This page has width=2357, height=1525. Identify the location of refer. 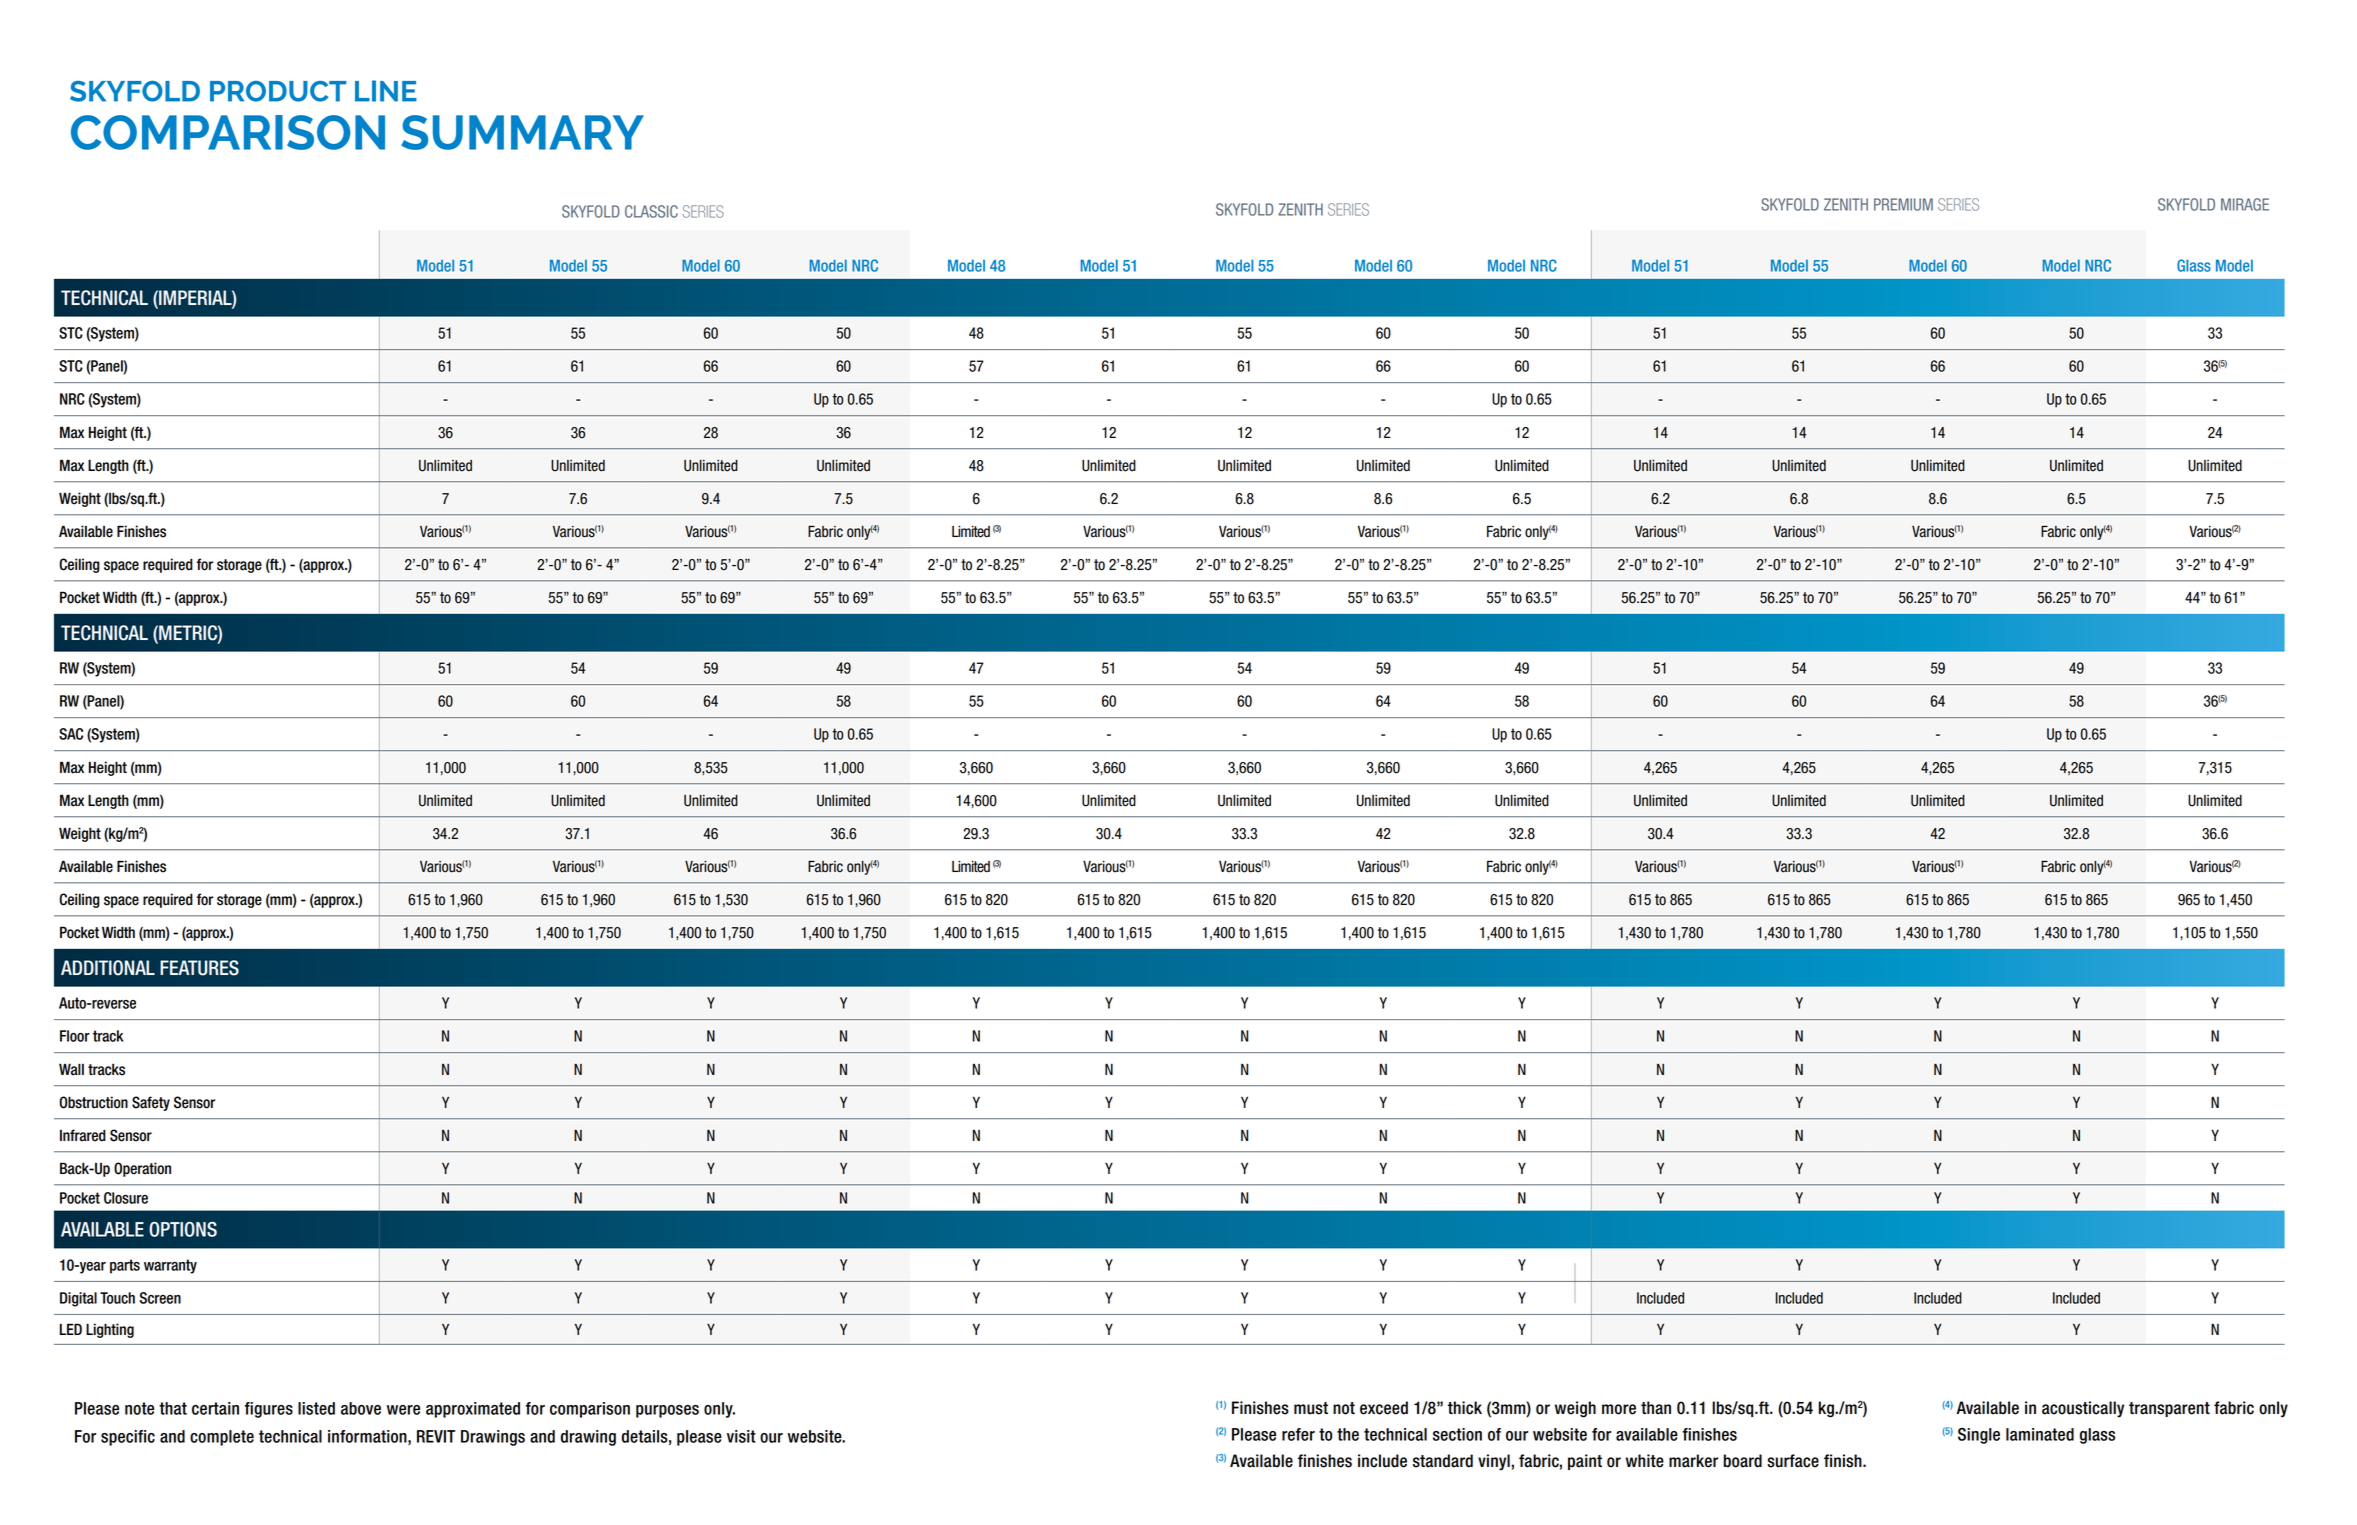
(1298, 1434).
